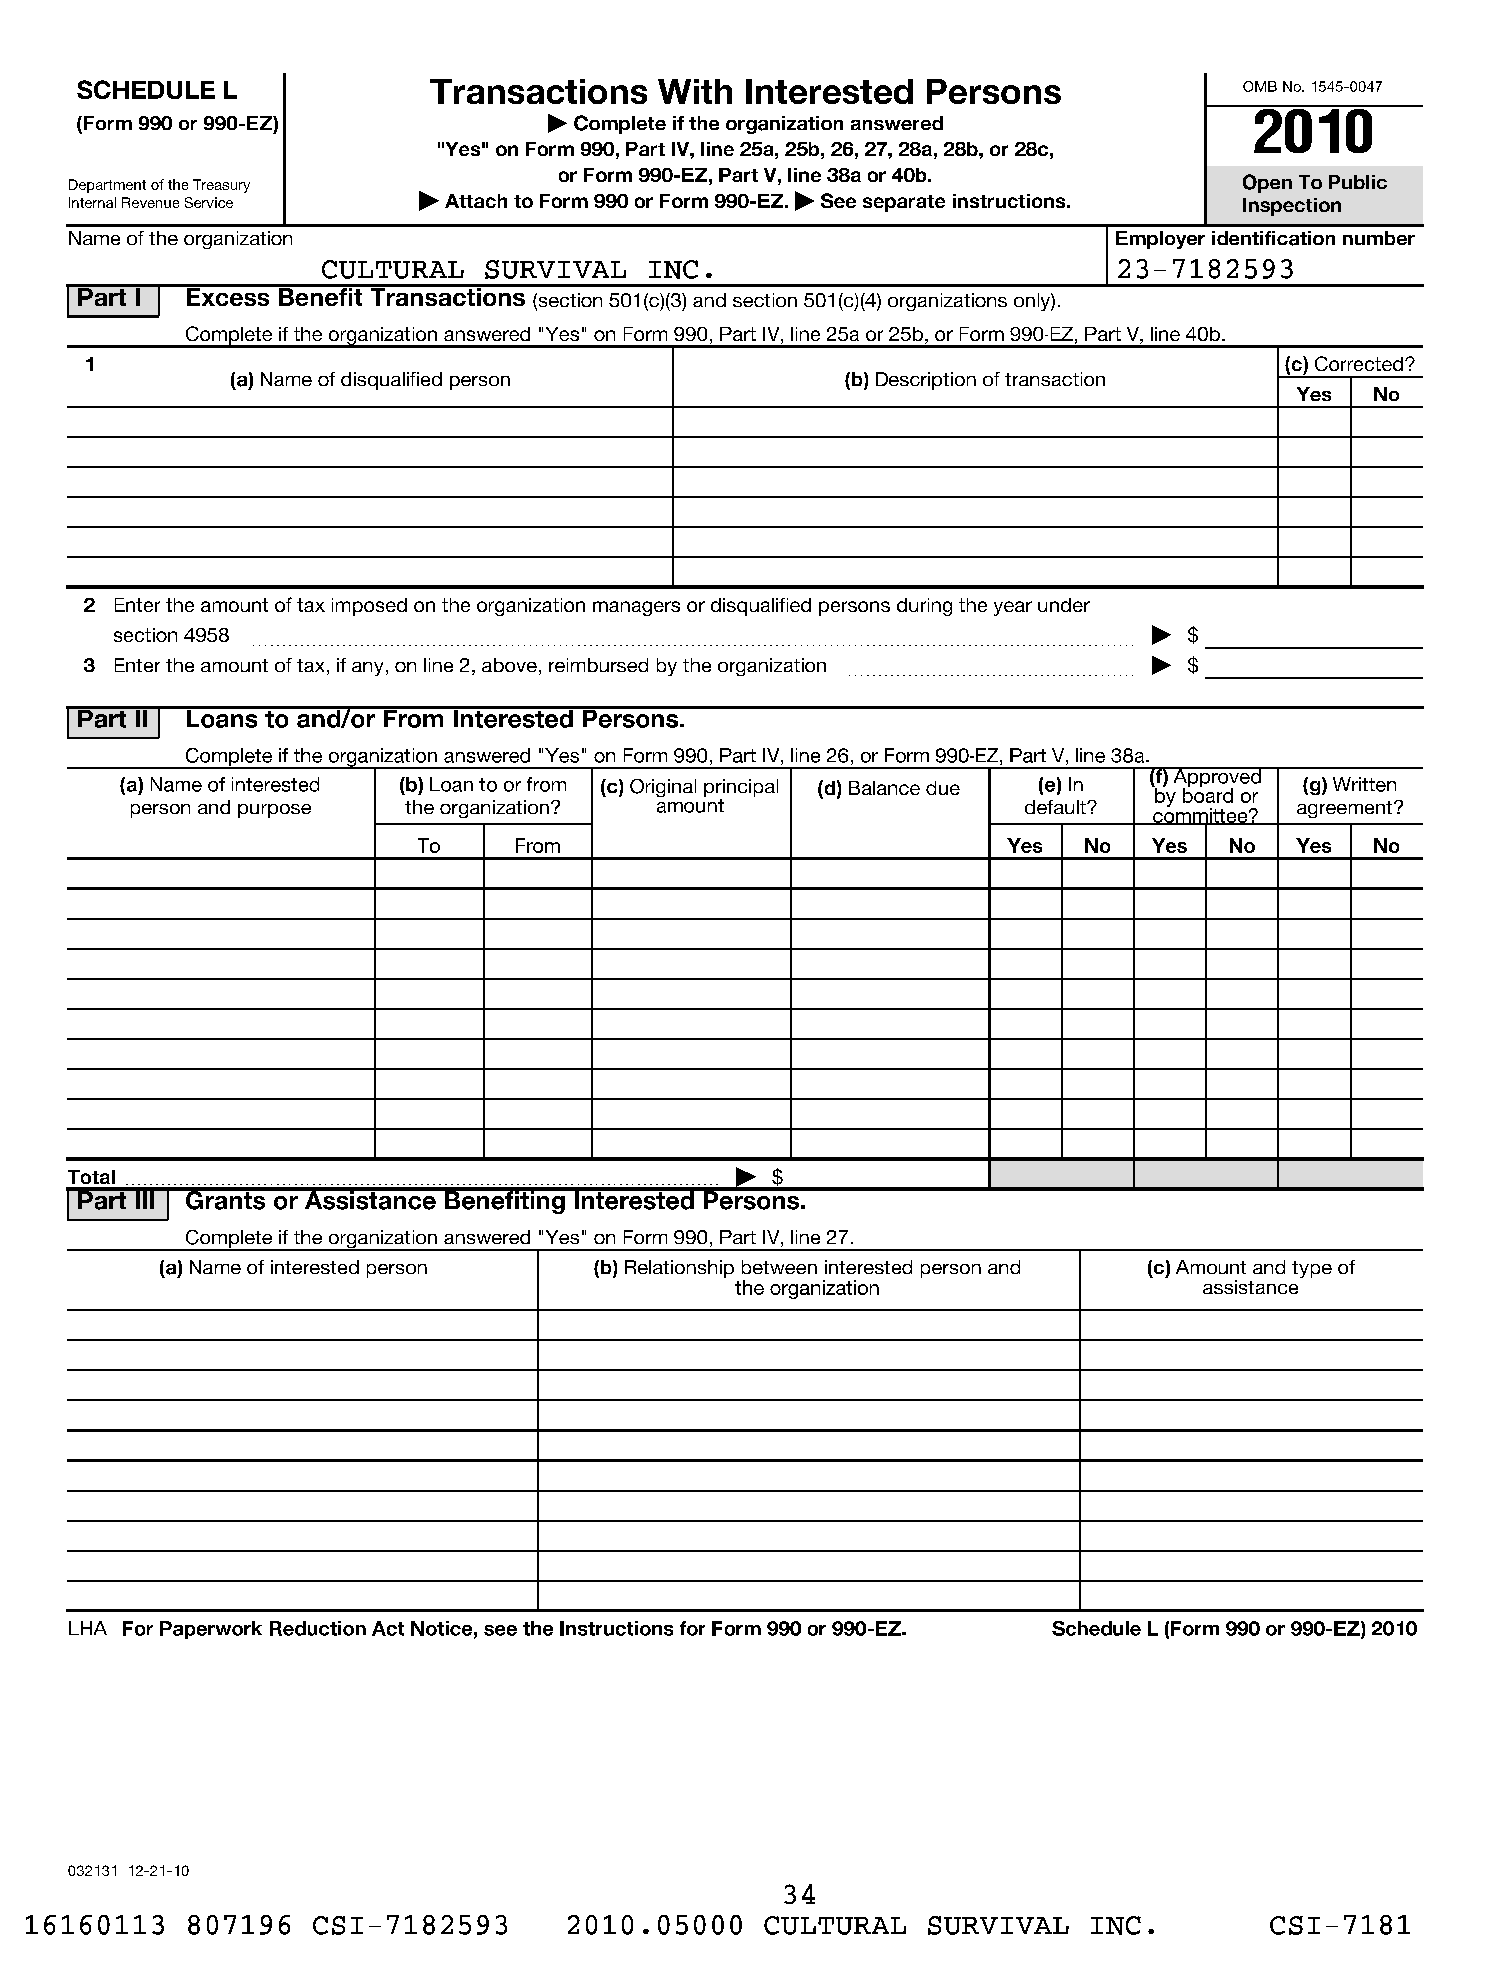 Image resolution: width=1490 pixels, height=1967 pixels. I want to click on type, so click(1312, 1269).
